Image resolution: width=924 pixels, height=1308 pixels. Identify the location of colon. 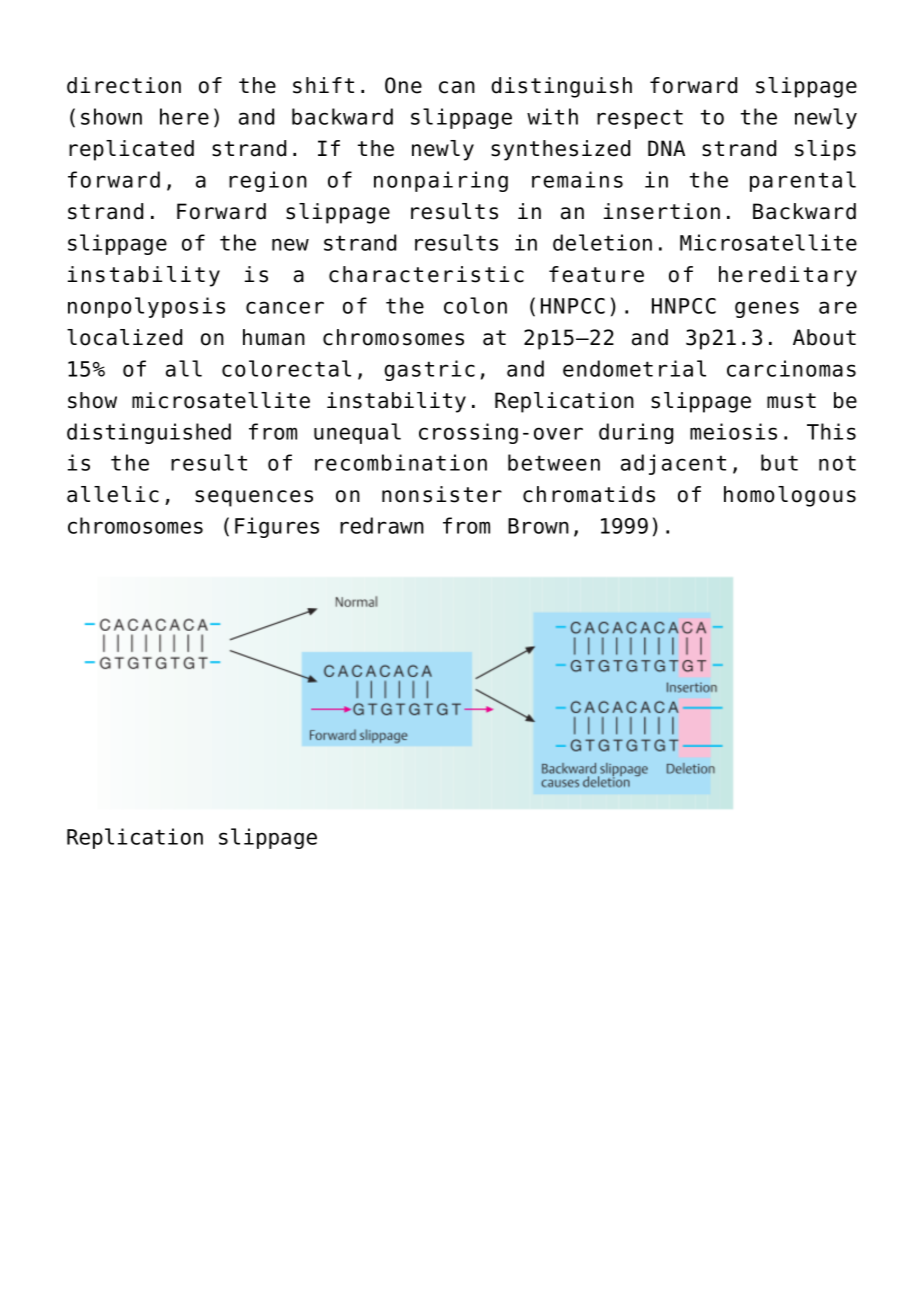
(475, 305).
